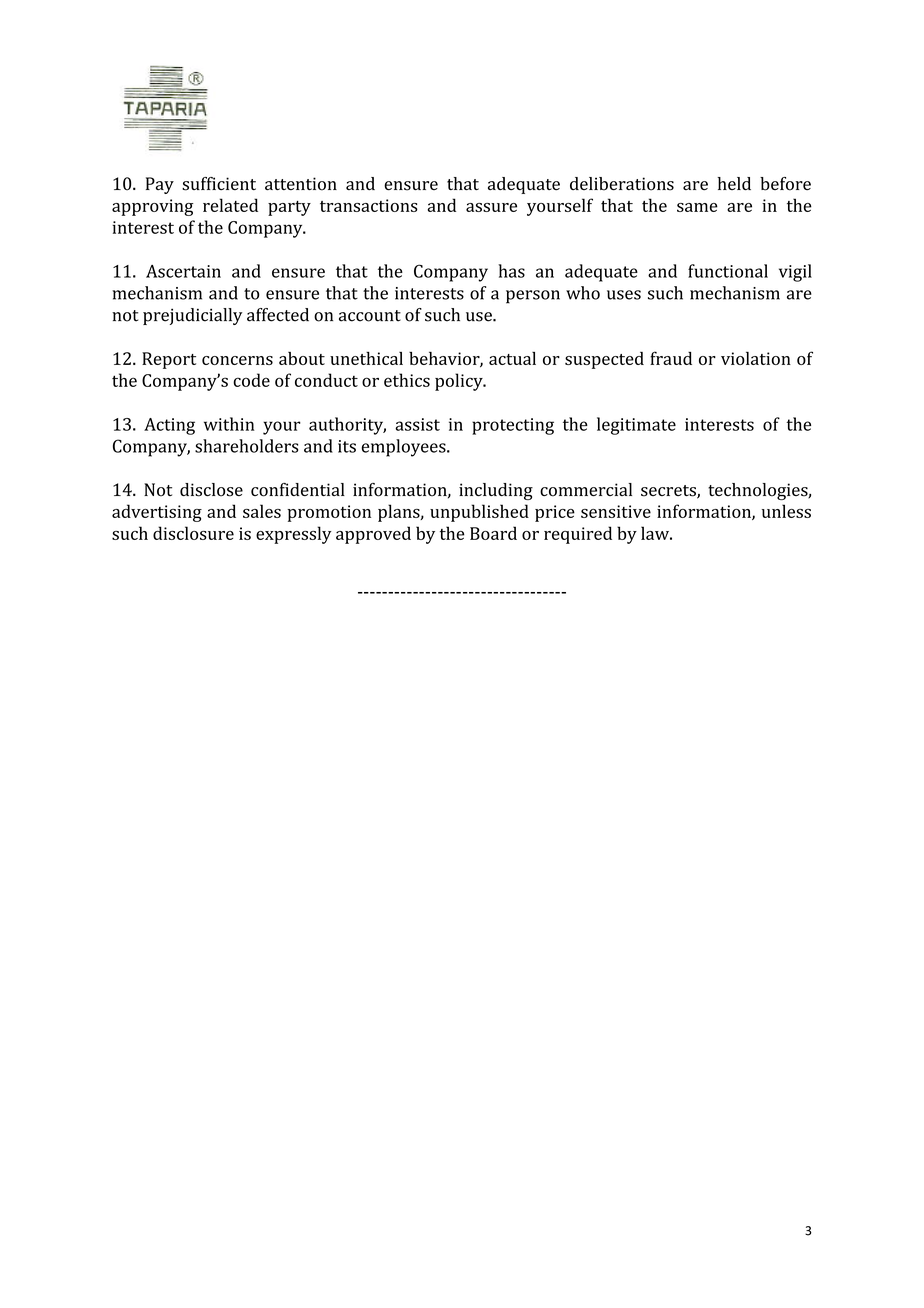 This screenshot has height=1308, width=924. Describe the element at coordinates (512, 358) in the screenshot. I see `actual` at that location.
